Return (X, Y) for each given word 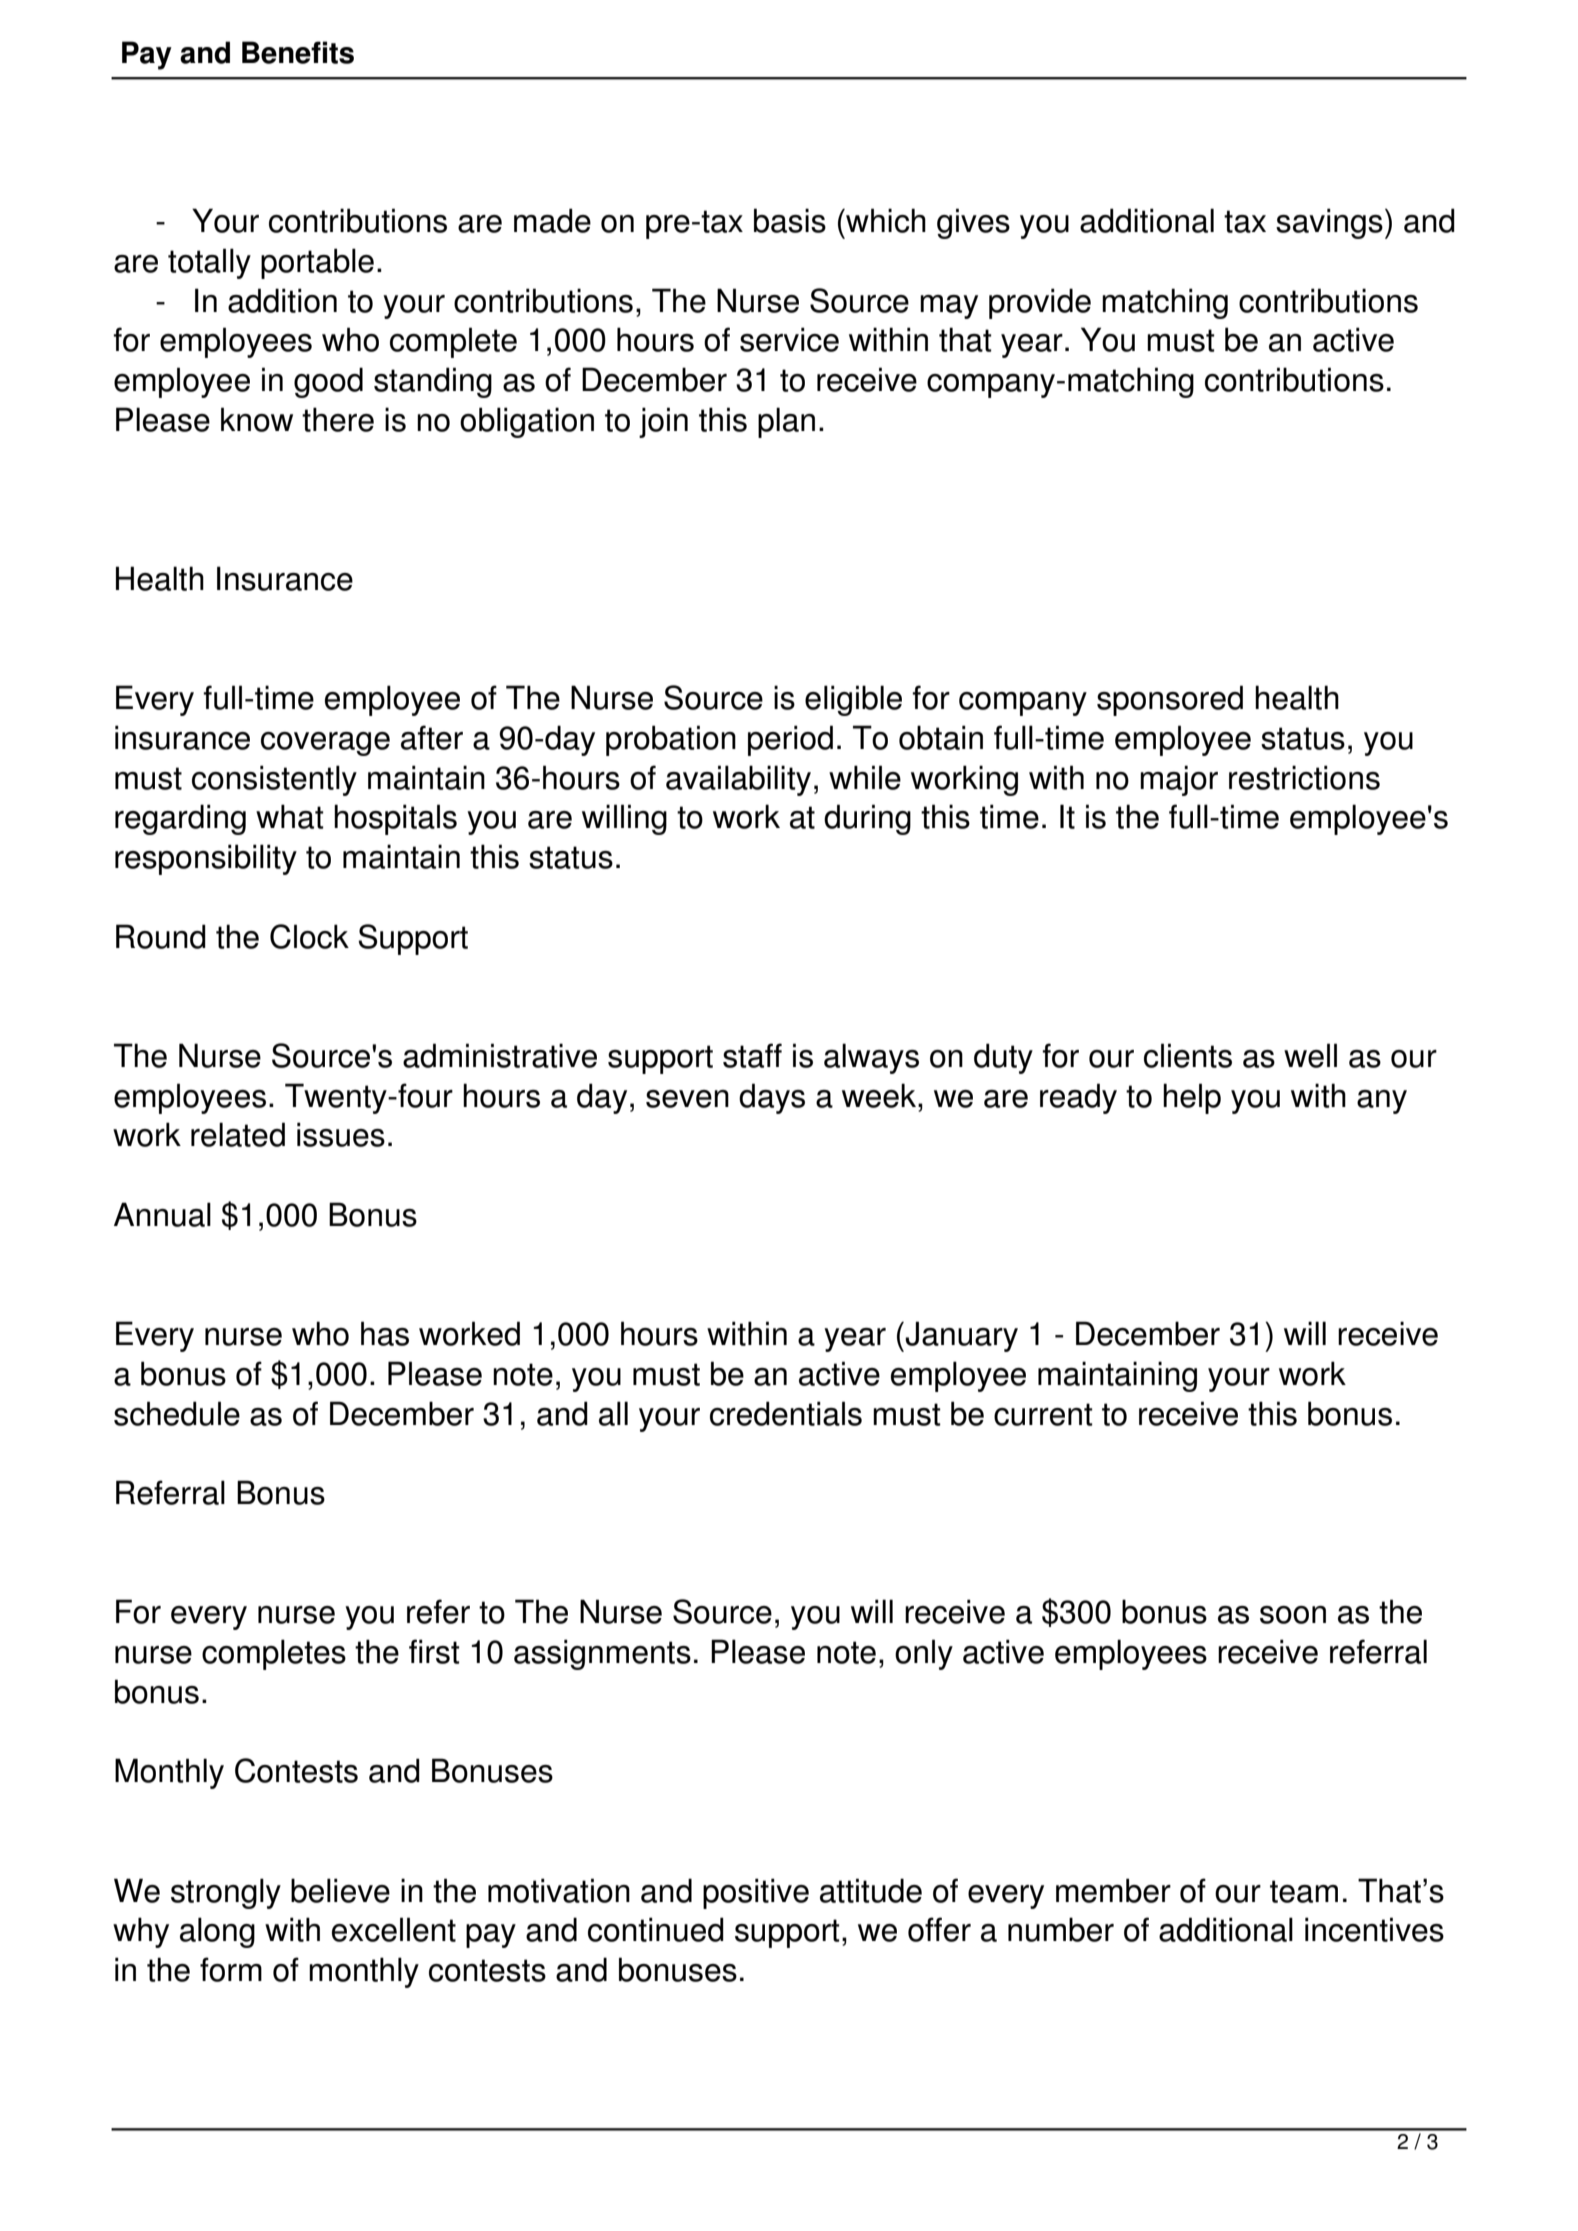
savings (1329, 223)
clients (1188, 1055)
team (1304, 1891)
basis (790, 220)
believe (340, 1890)
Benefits (298, 52)
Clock (309, 936)
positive (756, 1893)
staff (752, 1055)
